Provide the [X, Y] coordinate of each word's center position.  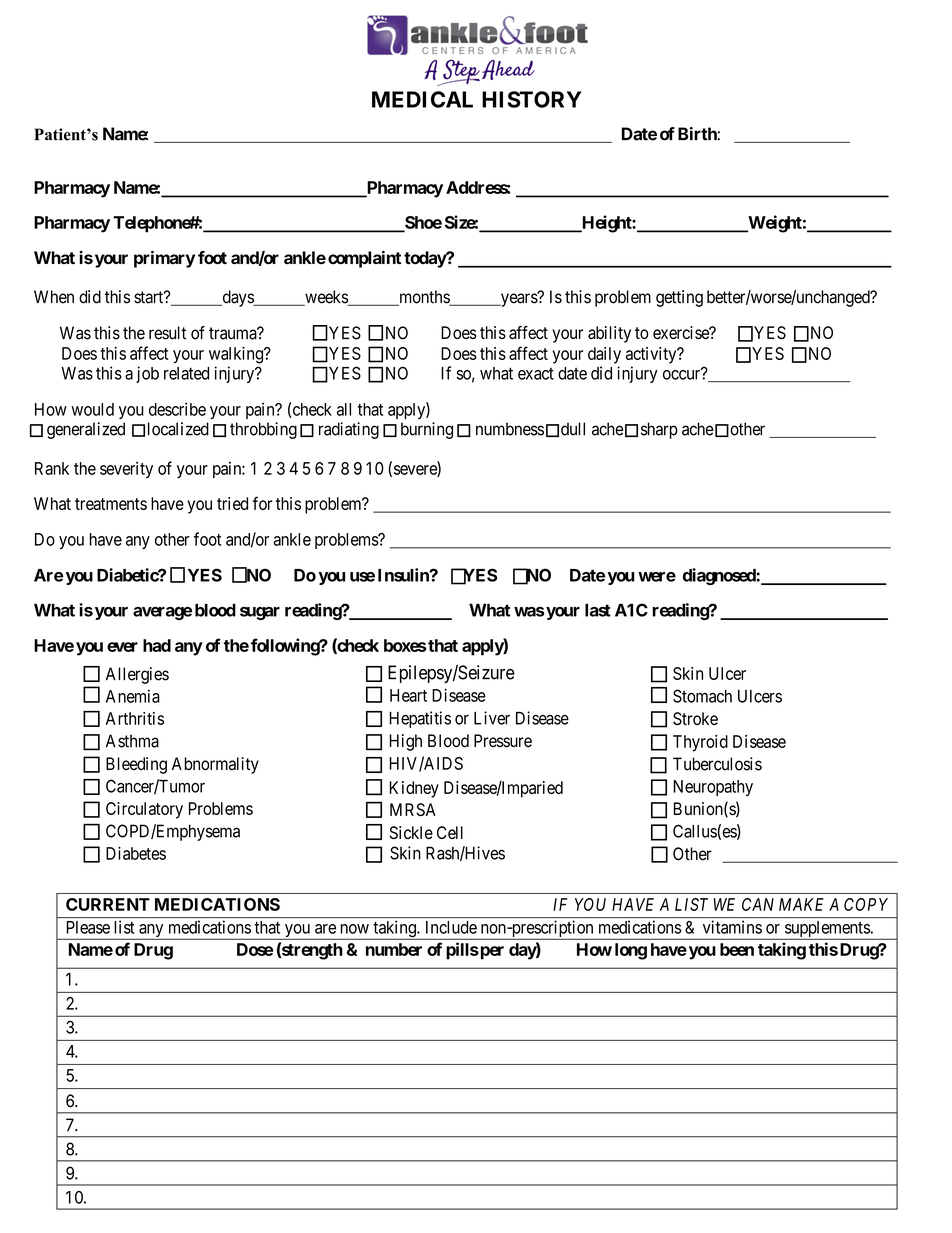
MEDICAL [422, 99]
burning [427, 430]
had [157, 645]
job [147, 374]
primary [164, 259]
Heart [408, 695]
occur [683, 374]
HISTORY [531, 99]
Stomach [702, 696]
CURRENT [108, 904]
